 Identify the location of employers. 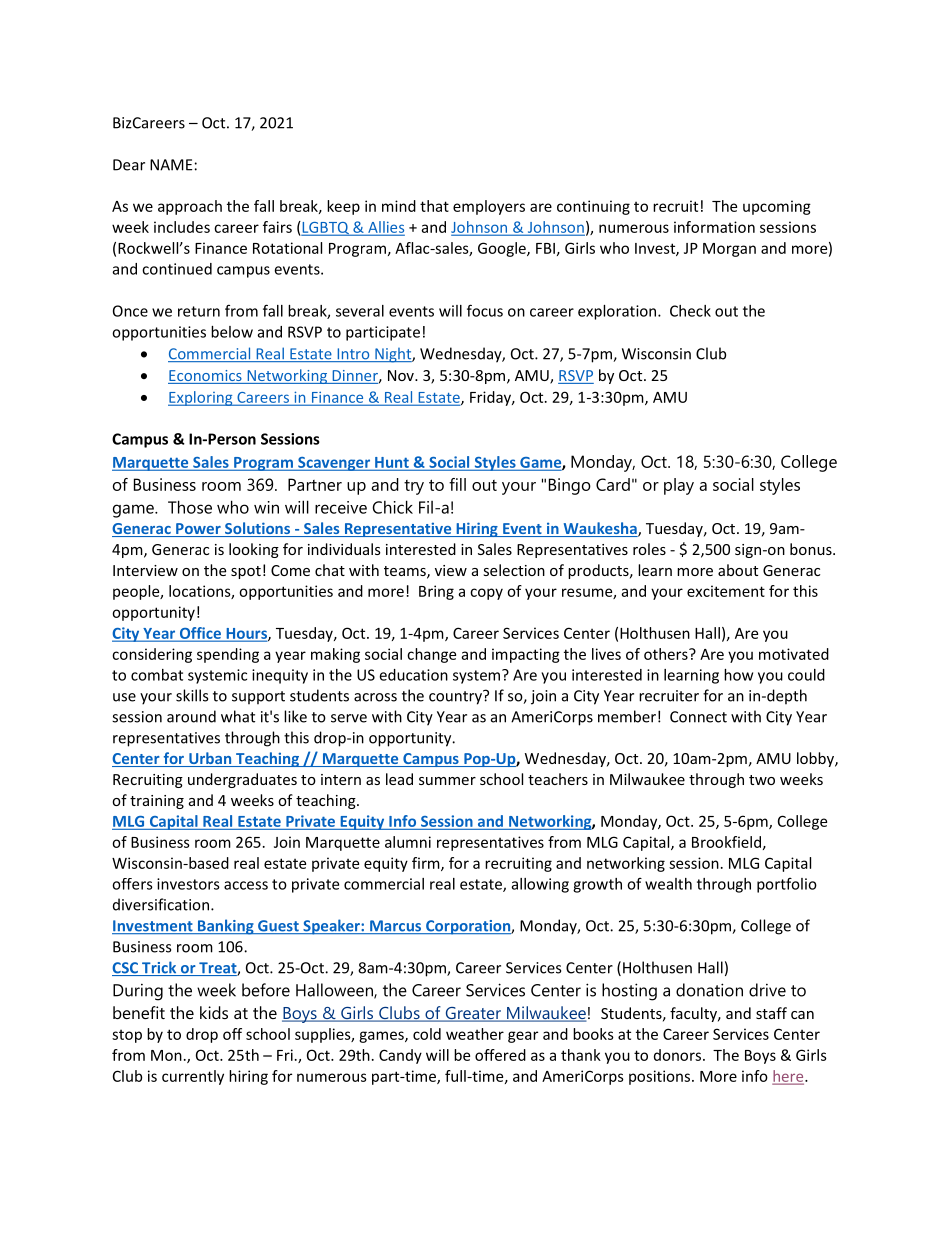
(489, 207).
